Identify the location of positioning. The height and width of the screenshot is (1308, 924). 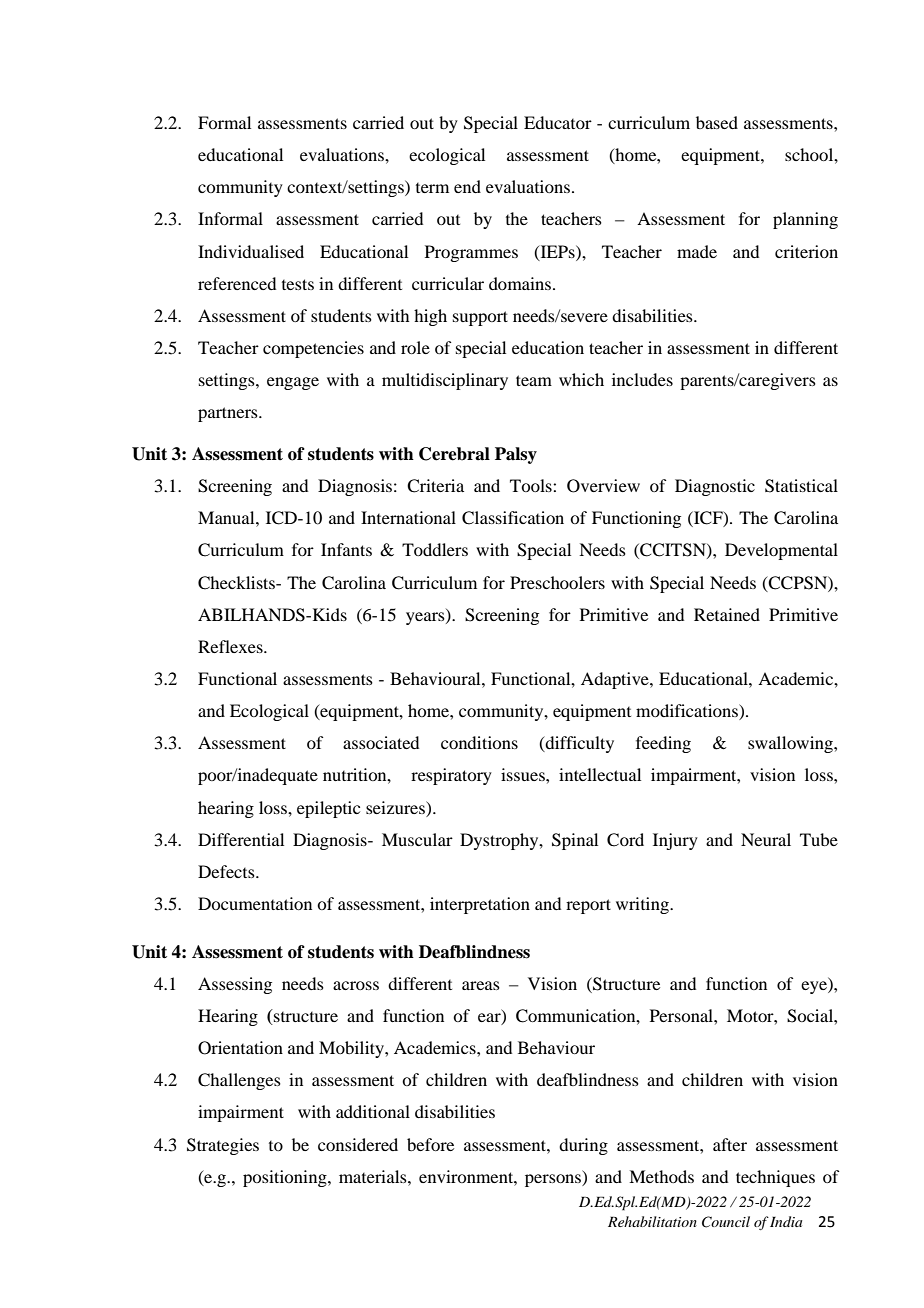
(286, 1178).
